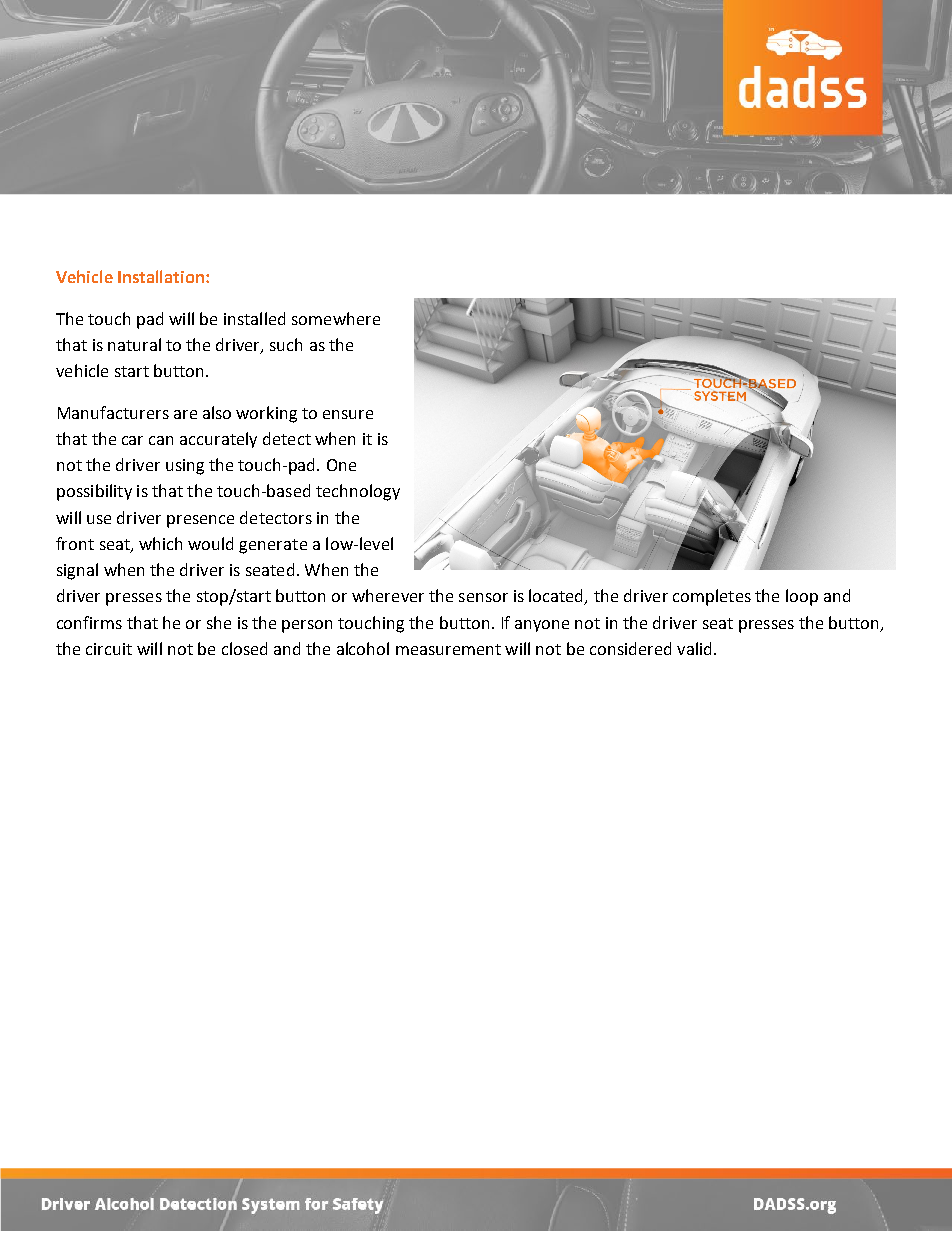 The width and height of the screenshot is (952, 1233). Describe the element at coordinates (336, 318) in the screenshot. I see `somewhere` at that location.
